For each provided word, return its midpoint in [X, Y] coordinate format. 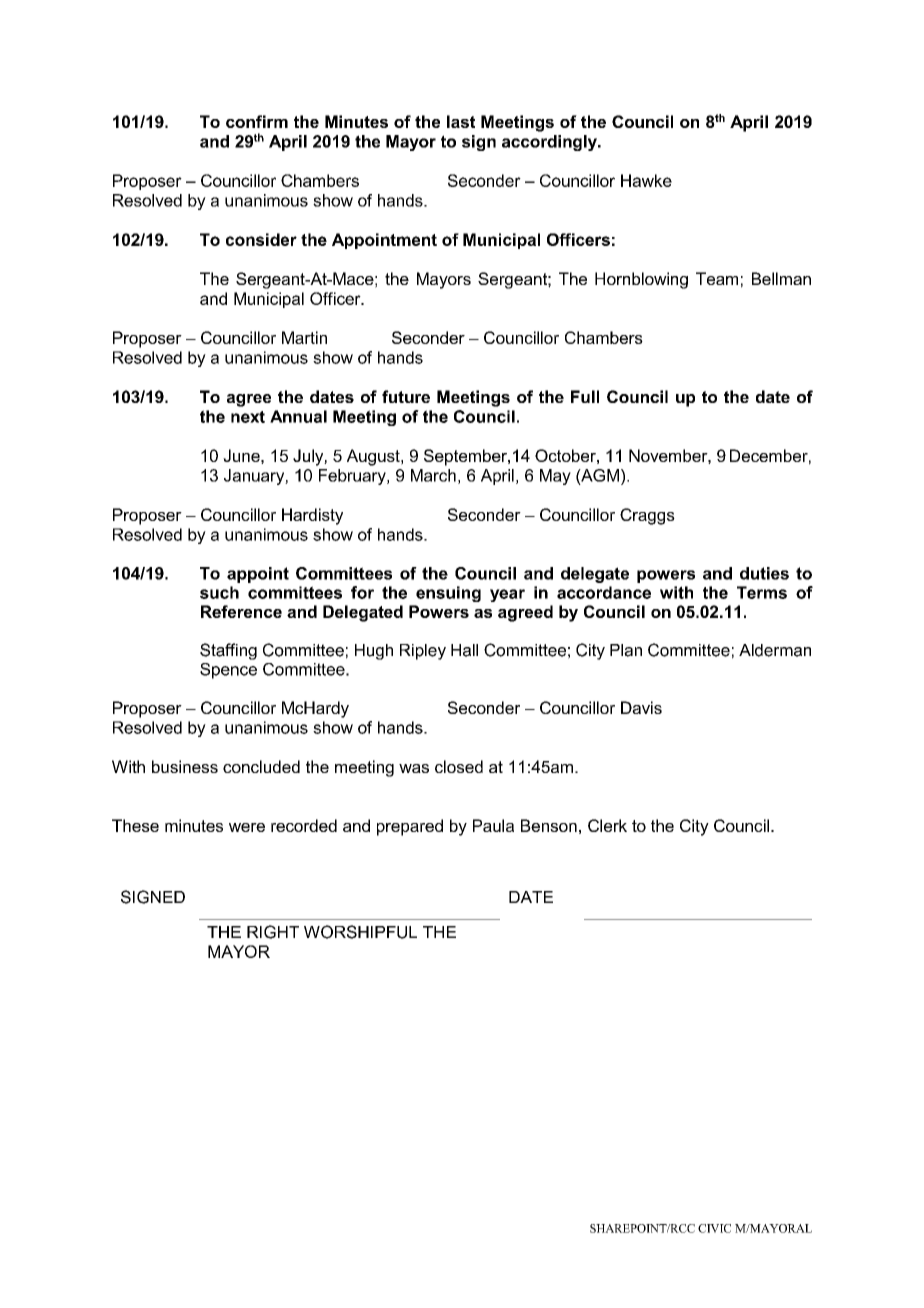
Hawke [646, 180]
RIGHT [273, 932]
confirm [257, 121]
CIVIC [714, 1228]
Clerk [607, 825]
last [461, 121]
